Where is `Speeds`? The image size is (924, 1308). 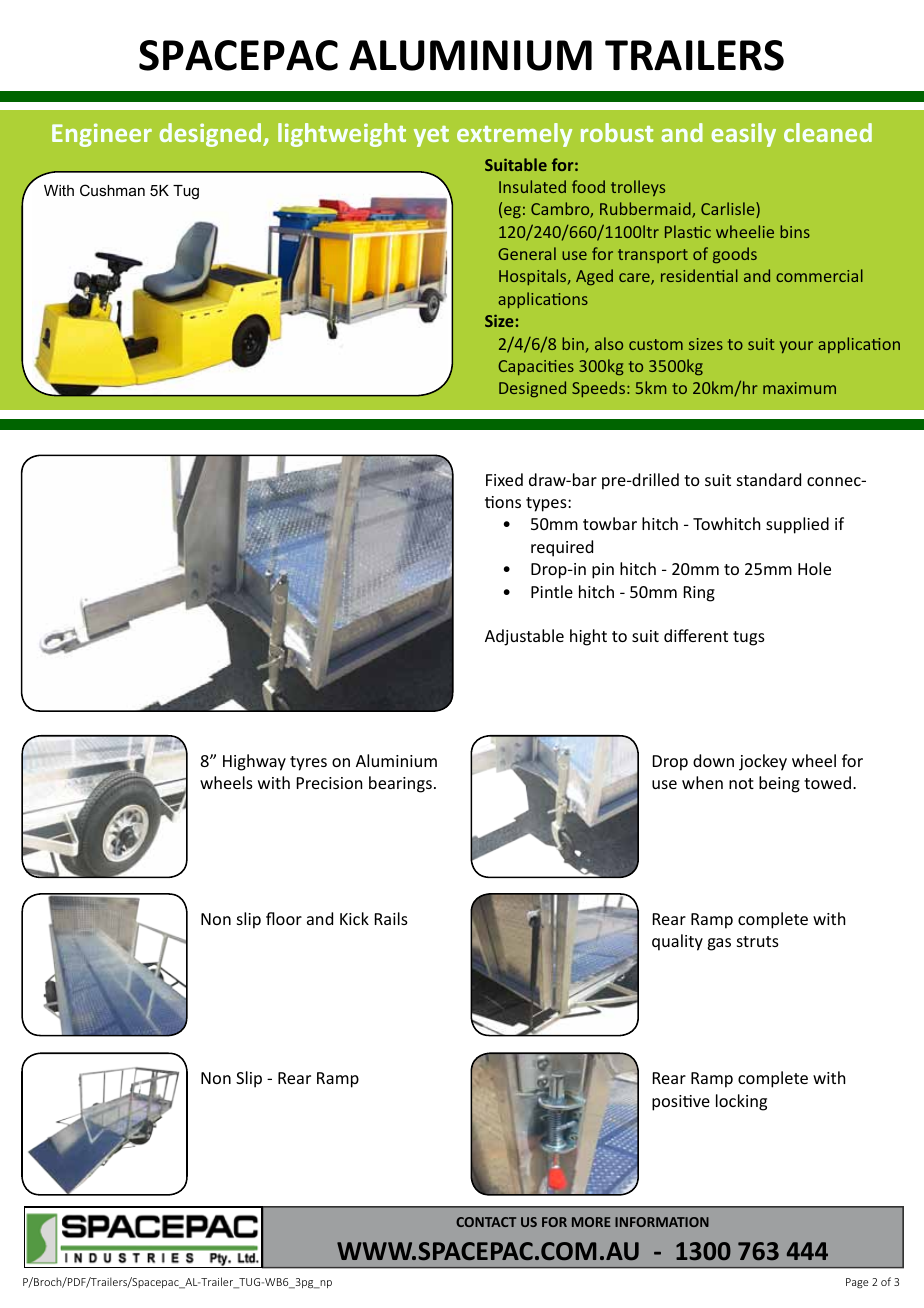 Speeds is located at coordinates (600, 389).
